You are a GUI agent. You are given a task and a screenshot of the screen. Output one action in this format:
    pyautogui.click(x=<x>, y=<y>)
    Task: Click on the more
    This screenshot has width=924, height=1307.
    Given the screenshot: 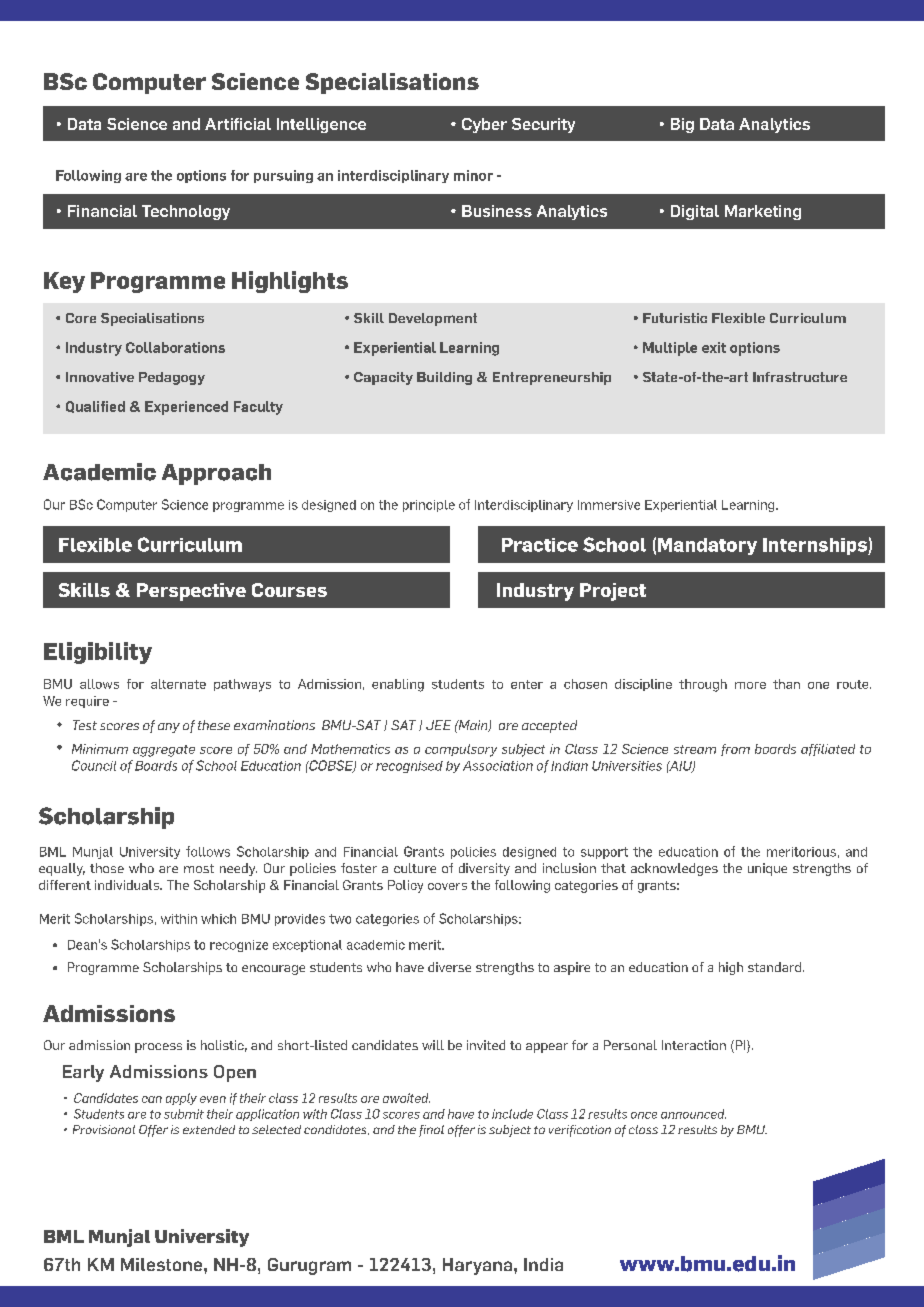 What is the action you would take?
    pyautogui.click(x=750, y=685)
